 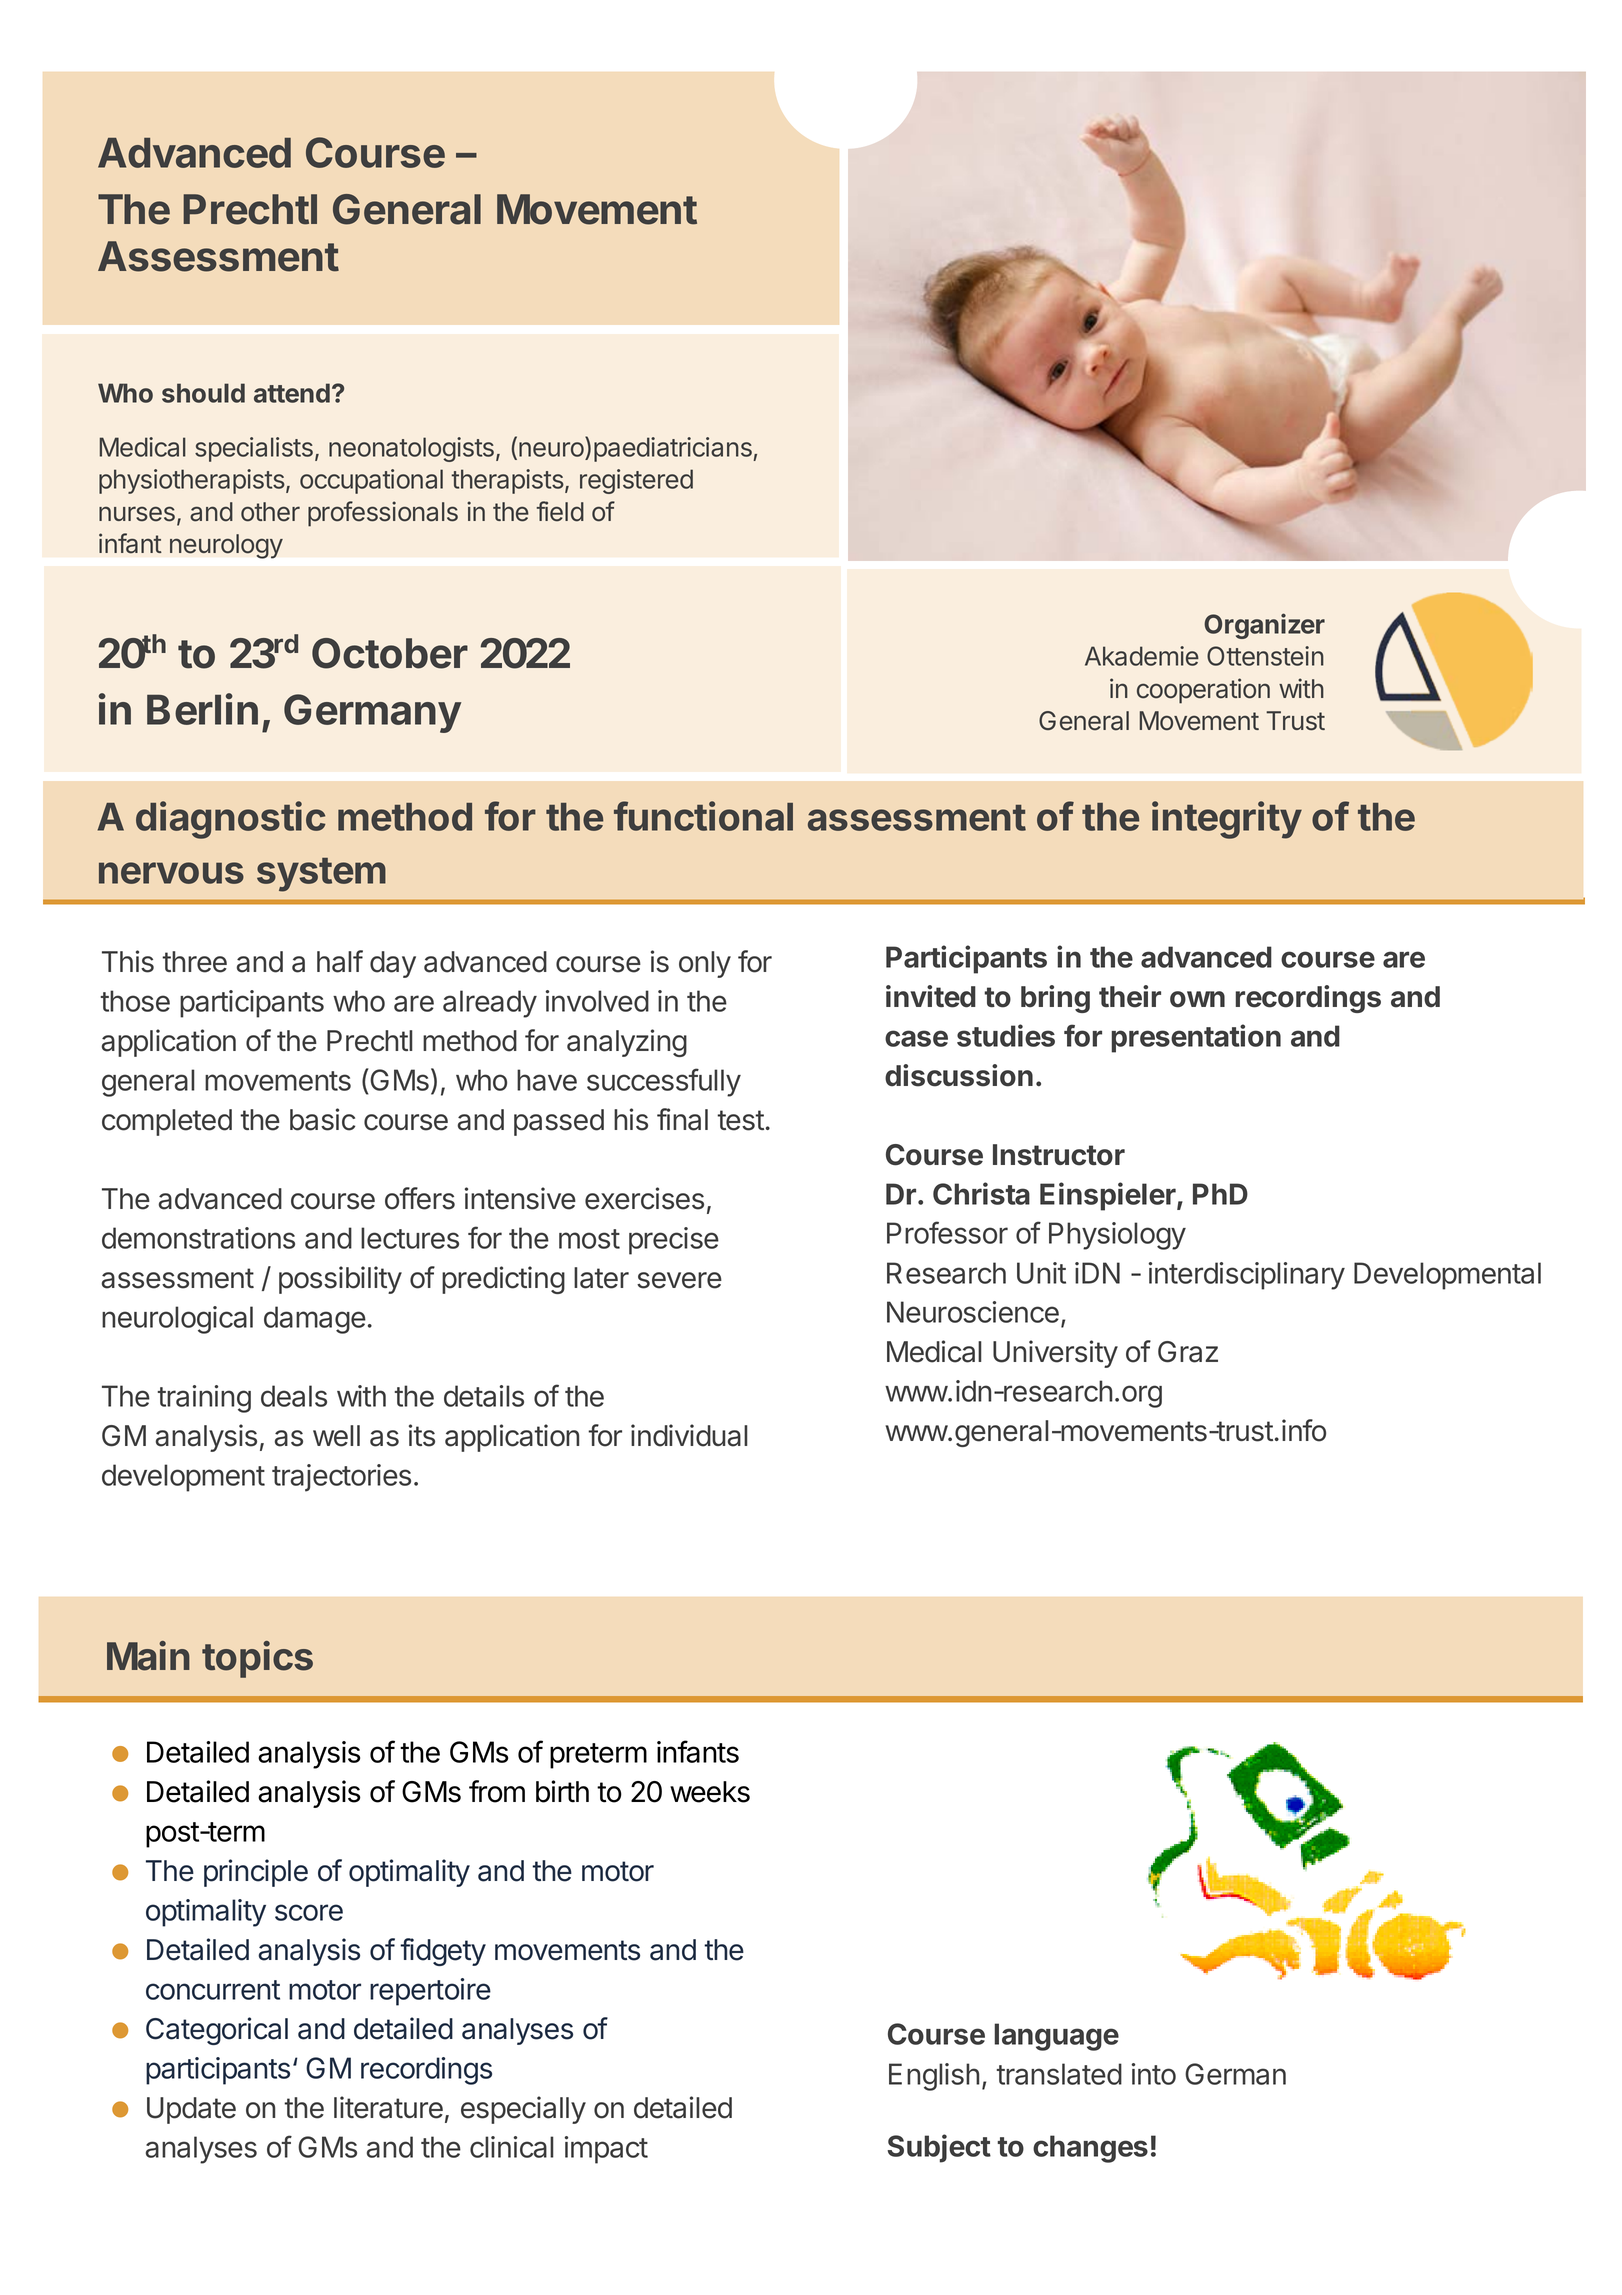 What do you see at coordinates (341, 1478) in the document?
I see `trajectories` at bounding box center [341, 1478].
